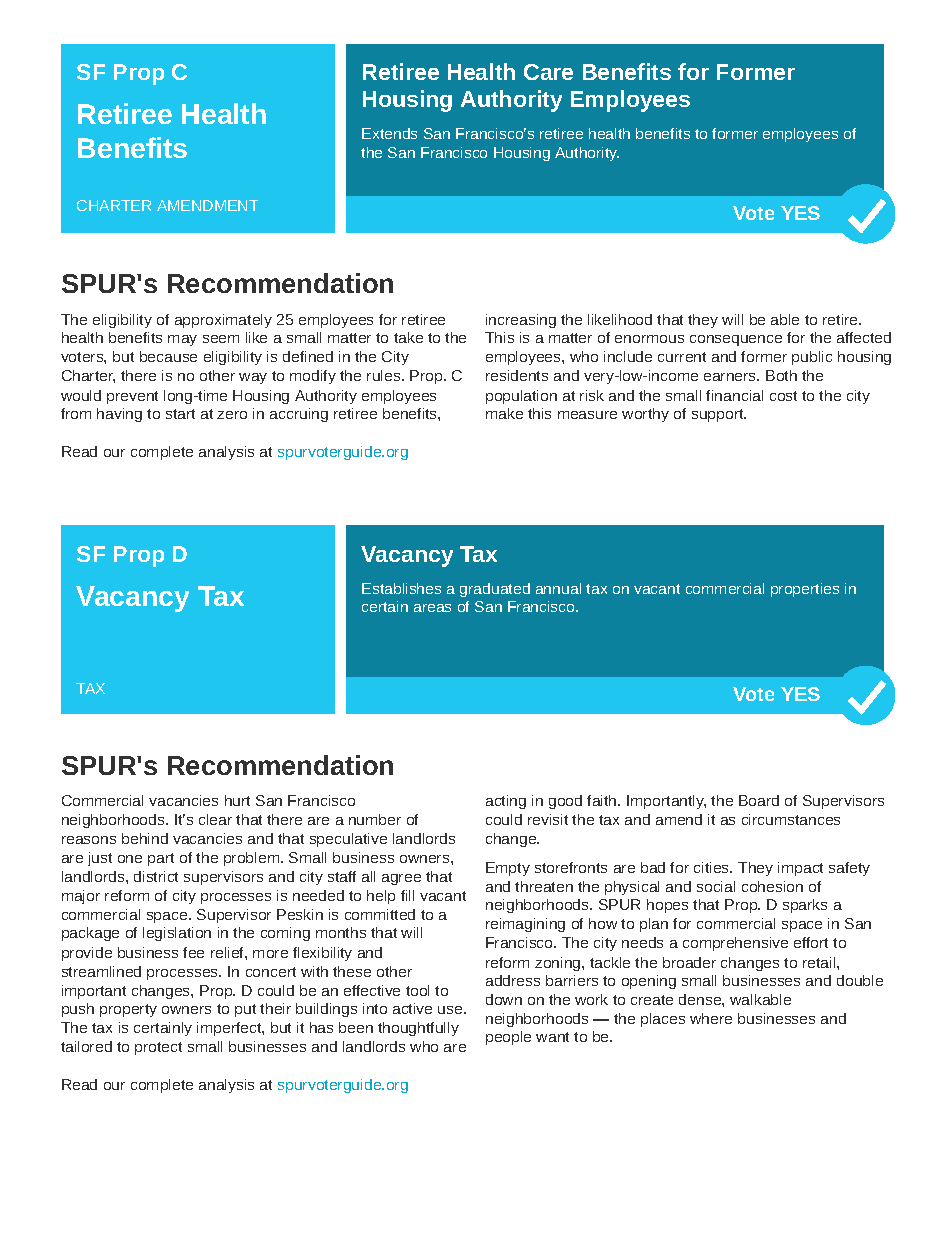 Image resolution: width=952 pixels, height=1233 pixels. I want to click on protect, so click(158, 1048).
